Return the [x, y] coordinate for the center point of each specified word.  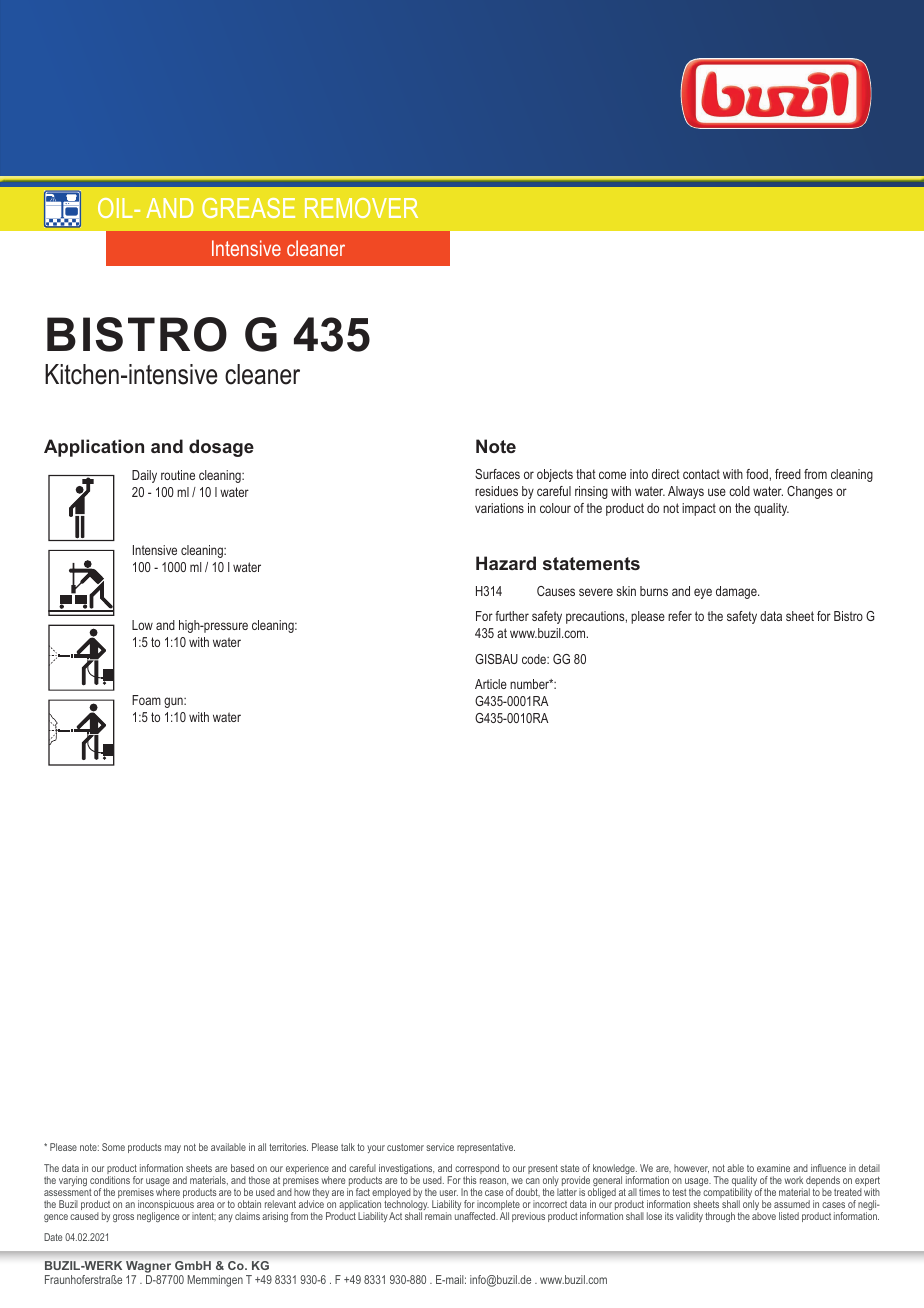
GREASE [248, 208]
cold [739, 491]
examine [773, 1168]
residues [496, 491]
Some [113, 1147]
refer [680, 616]
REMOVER [361, 208]
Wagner [149, 1268]
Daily [144, 476]
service [440, 1147]
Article [491, 684]
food [757, 474]
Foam [146, 700]
